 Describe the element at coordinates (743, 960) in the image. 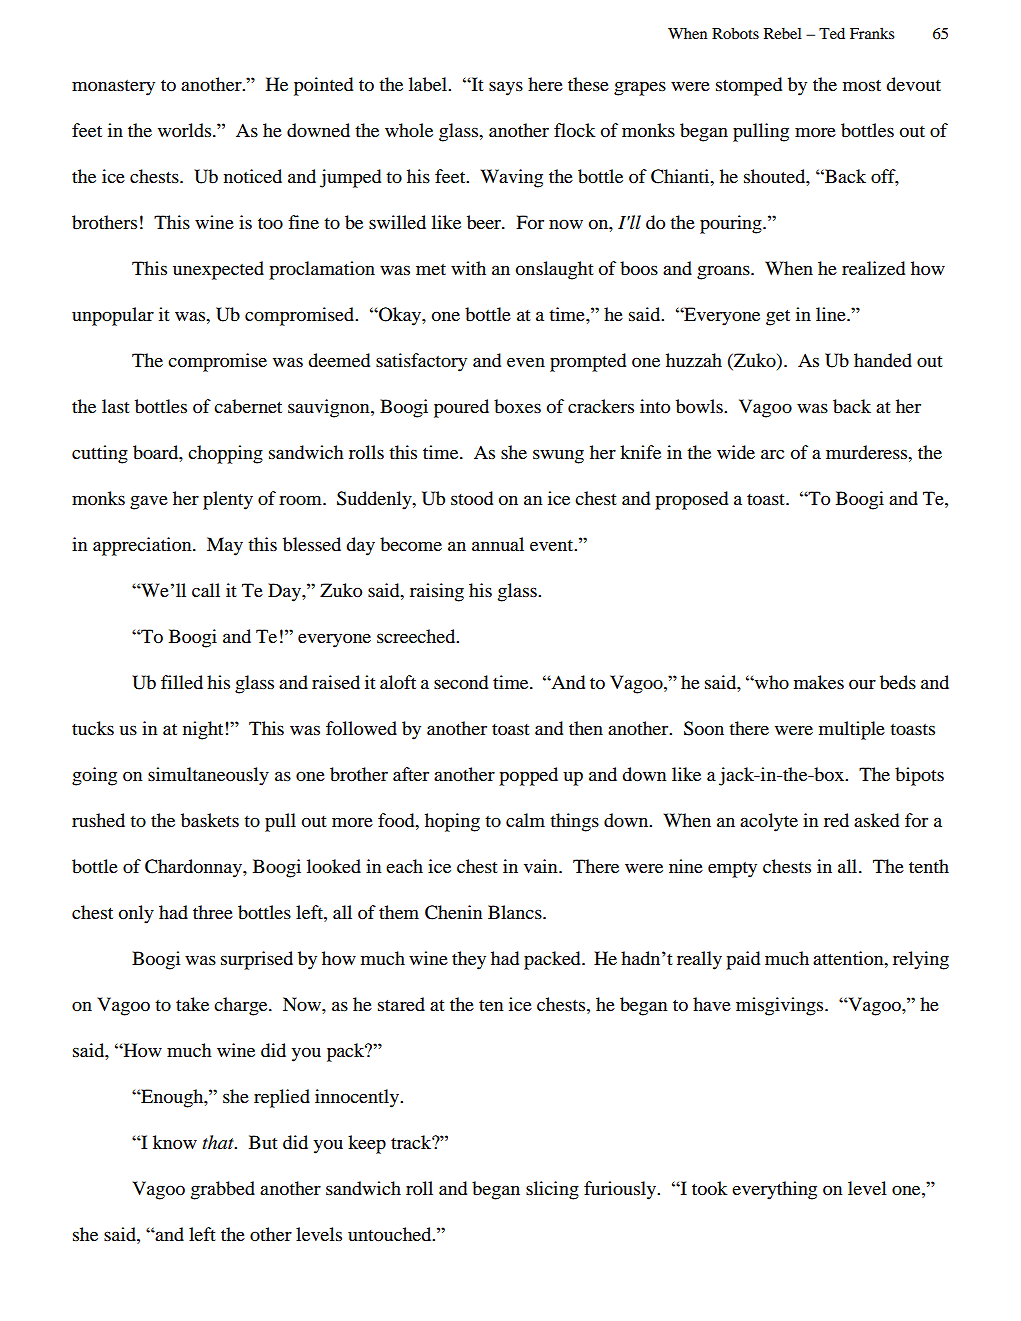

I see `paid` at that location.
